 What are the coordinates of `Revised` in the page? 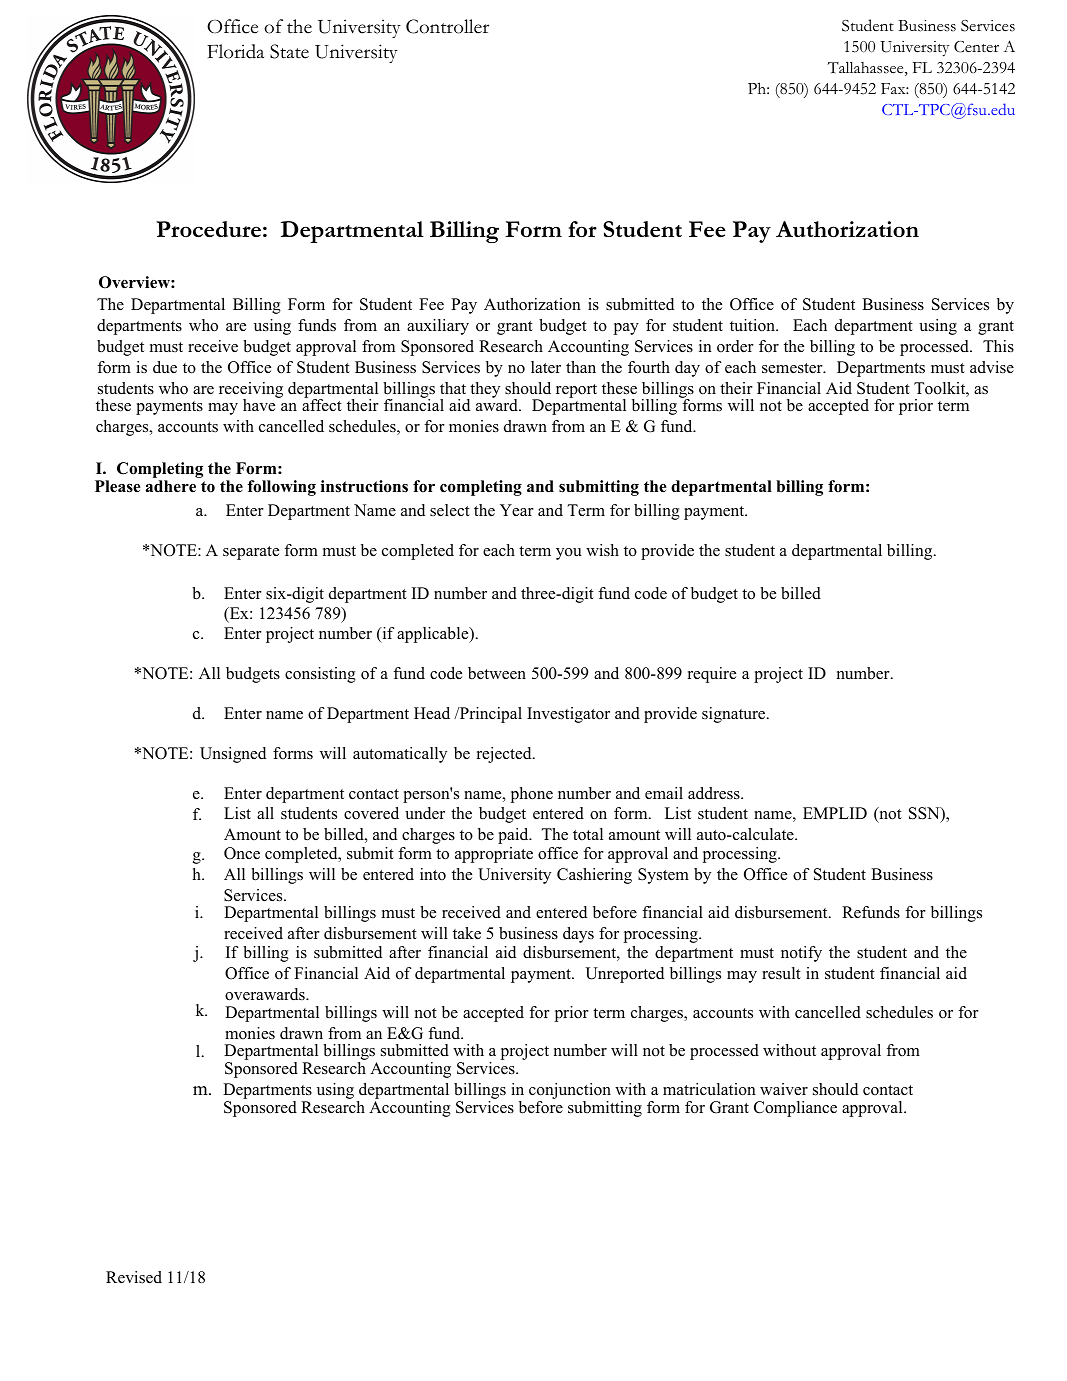 It's located at (134, 1277).
